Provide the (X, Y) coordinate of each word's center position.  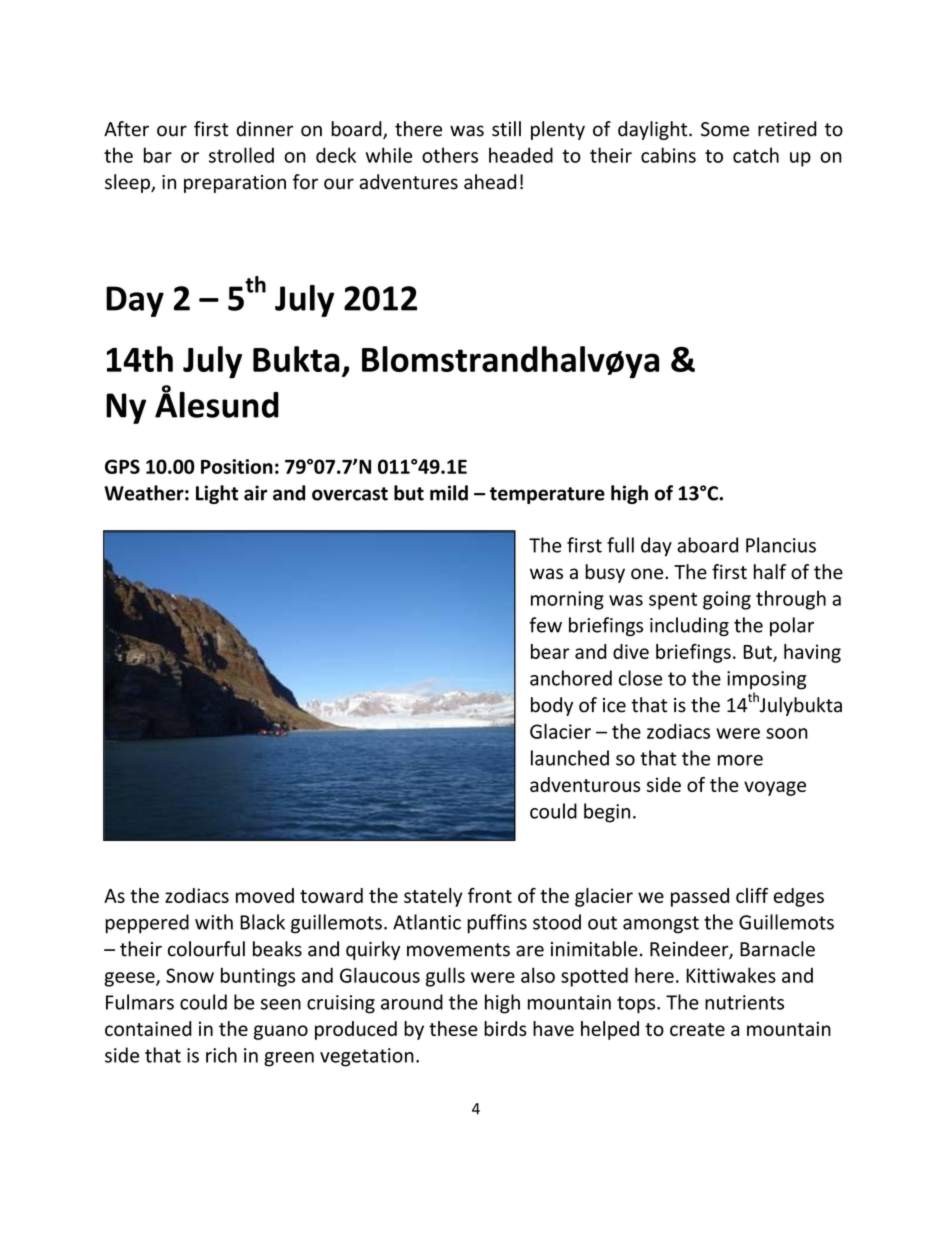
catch (756, 155)
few (545, 625)
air (255, 493)
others (450, 155)
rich (221, 1055)
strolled (241, 155)
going (727, 600)
